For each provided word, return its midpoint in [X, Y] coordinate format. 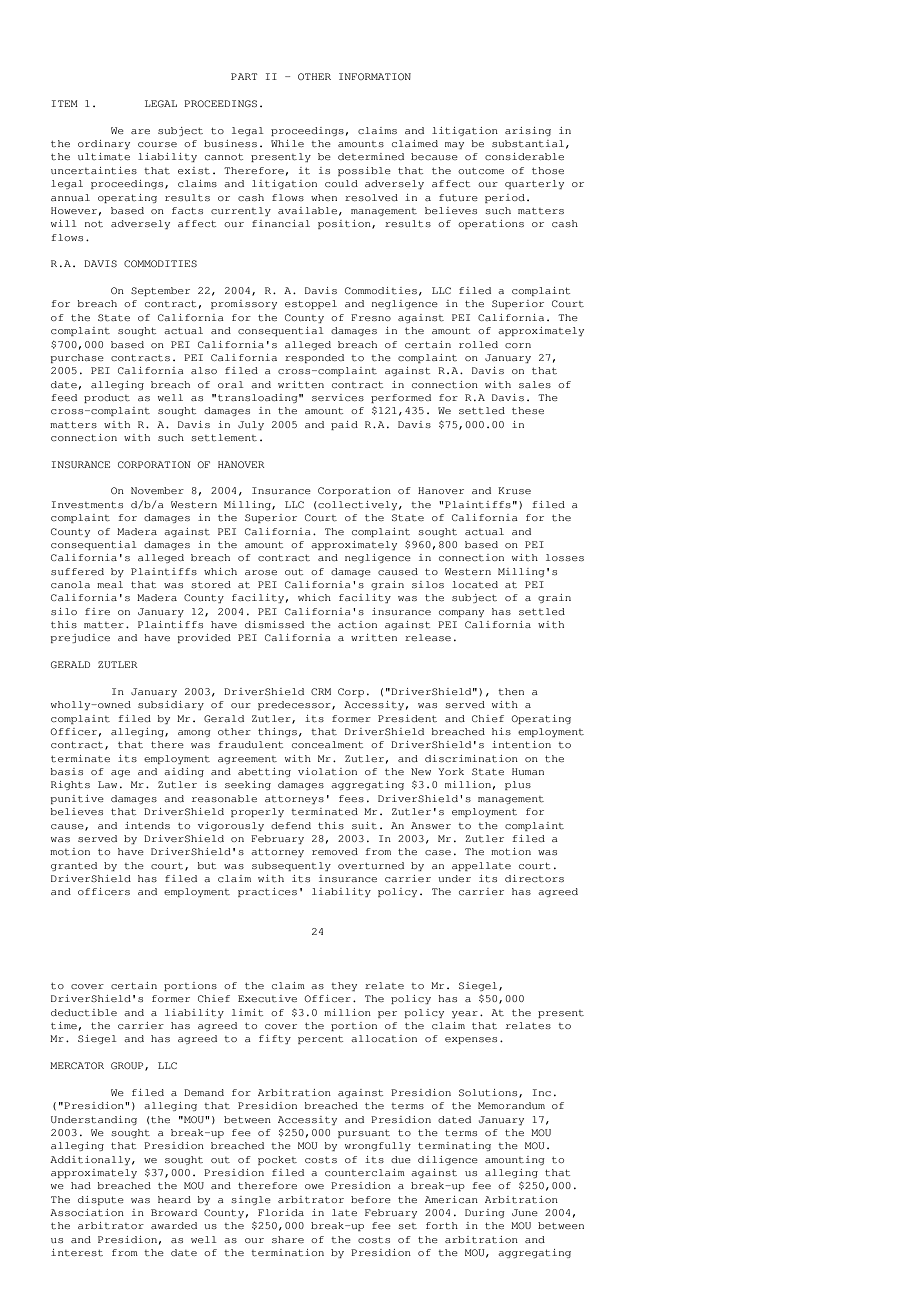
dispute [101, 1200]
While [287, 143]
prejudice [80, 638]
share [288, 1239]
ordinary [104, 144]
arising [528, 131]
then [511, 691]
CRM [321, 691]
